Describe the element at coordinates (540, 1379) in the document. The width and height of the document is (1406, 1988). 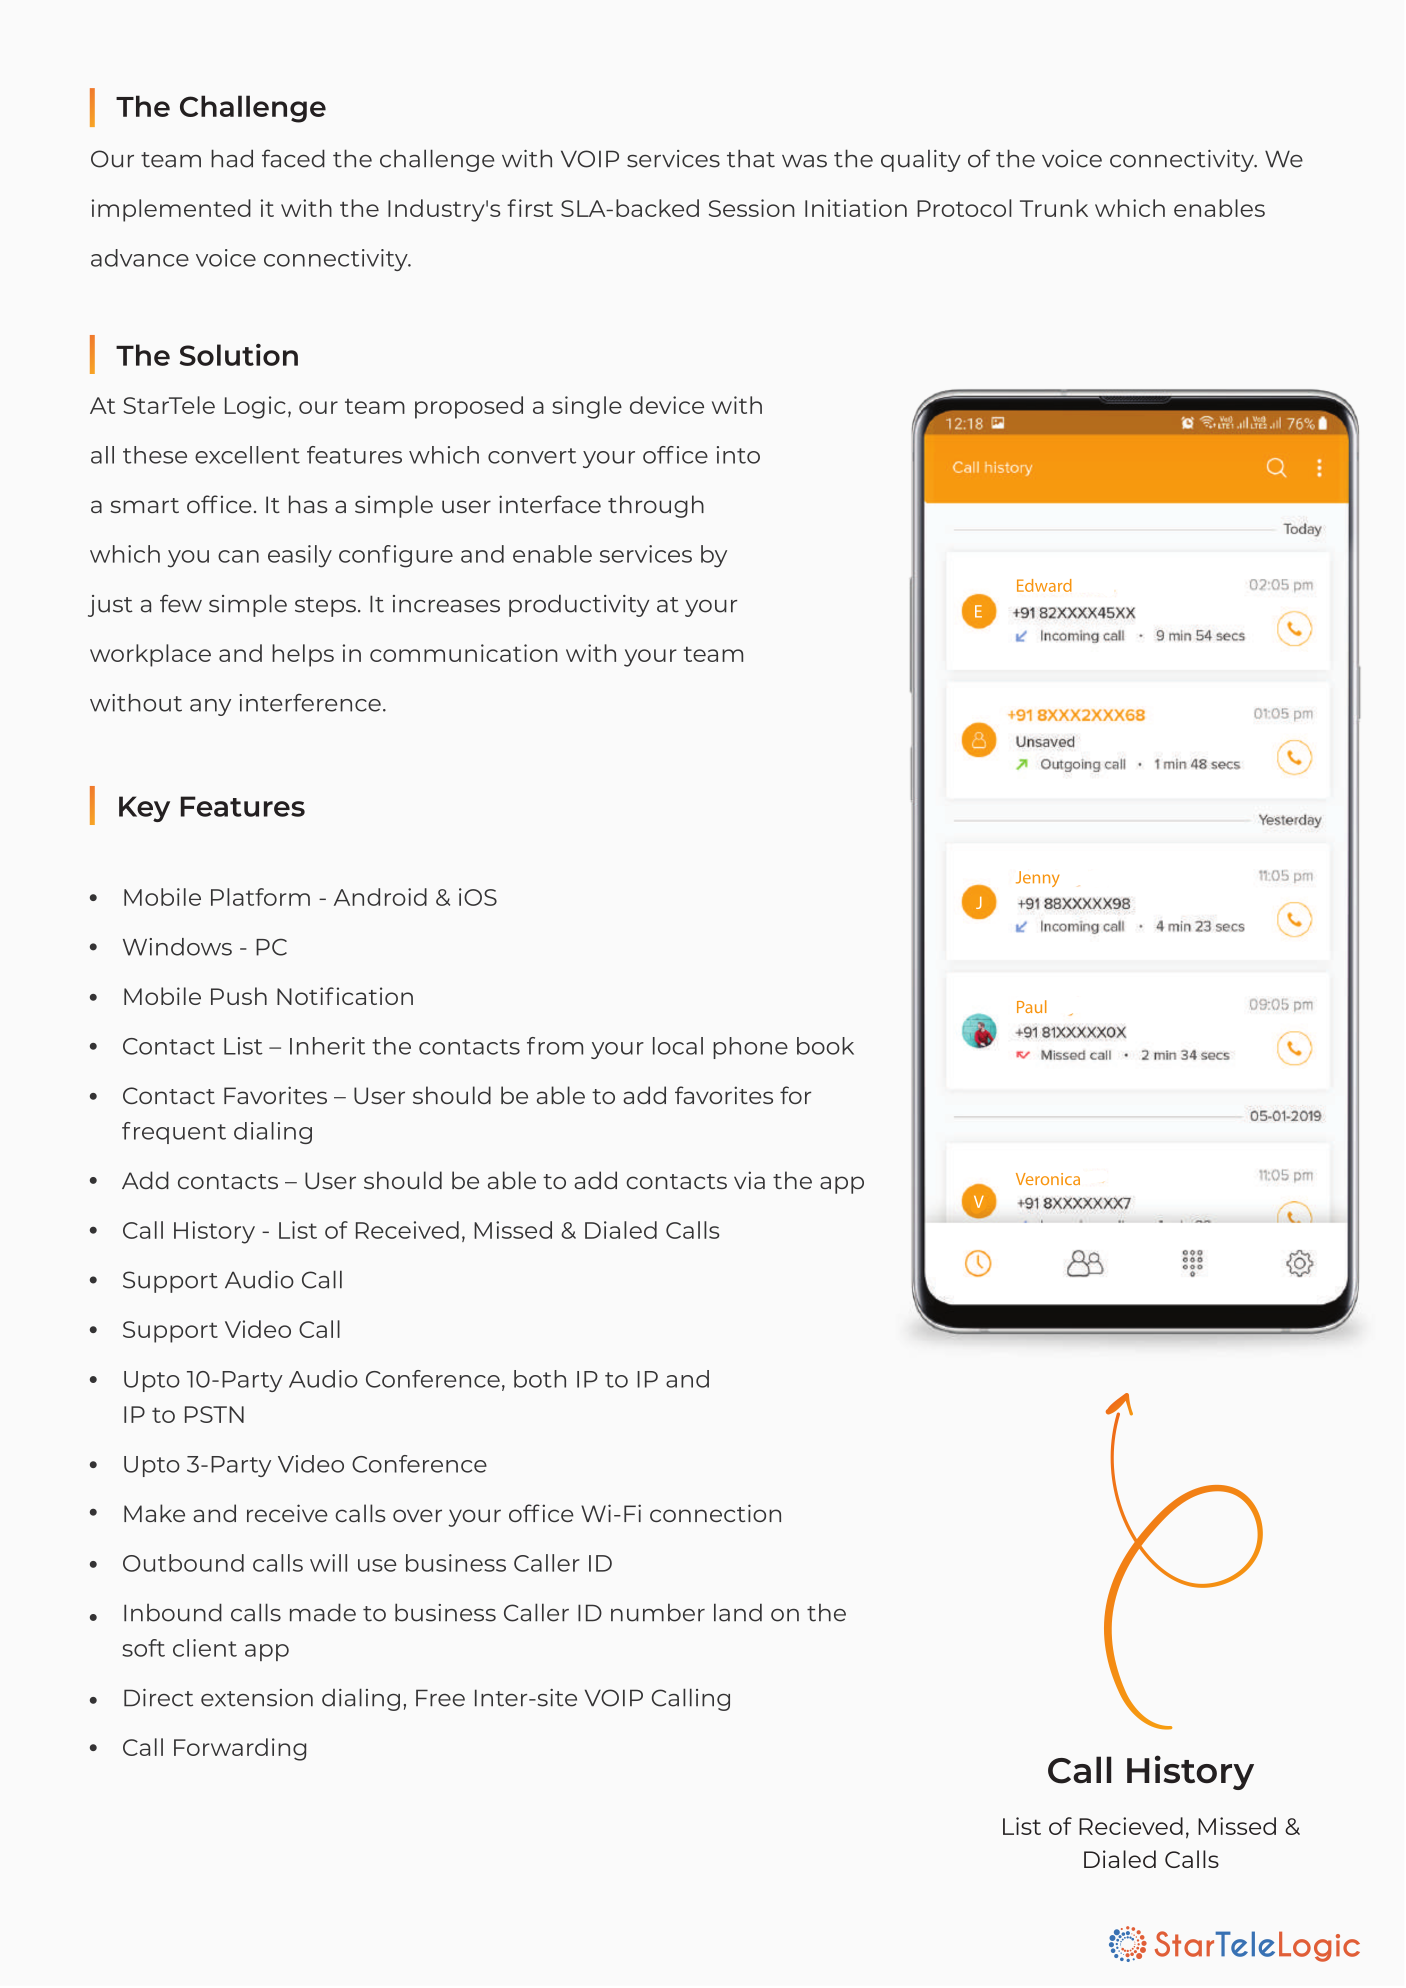
I see `both` at that location.
